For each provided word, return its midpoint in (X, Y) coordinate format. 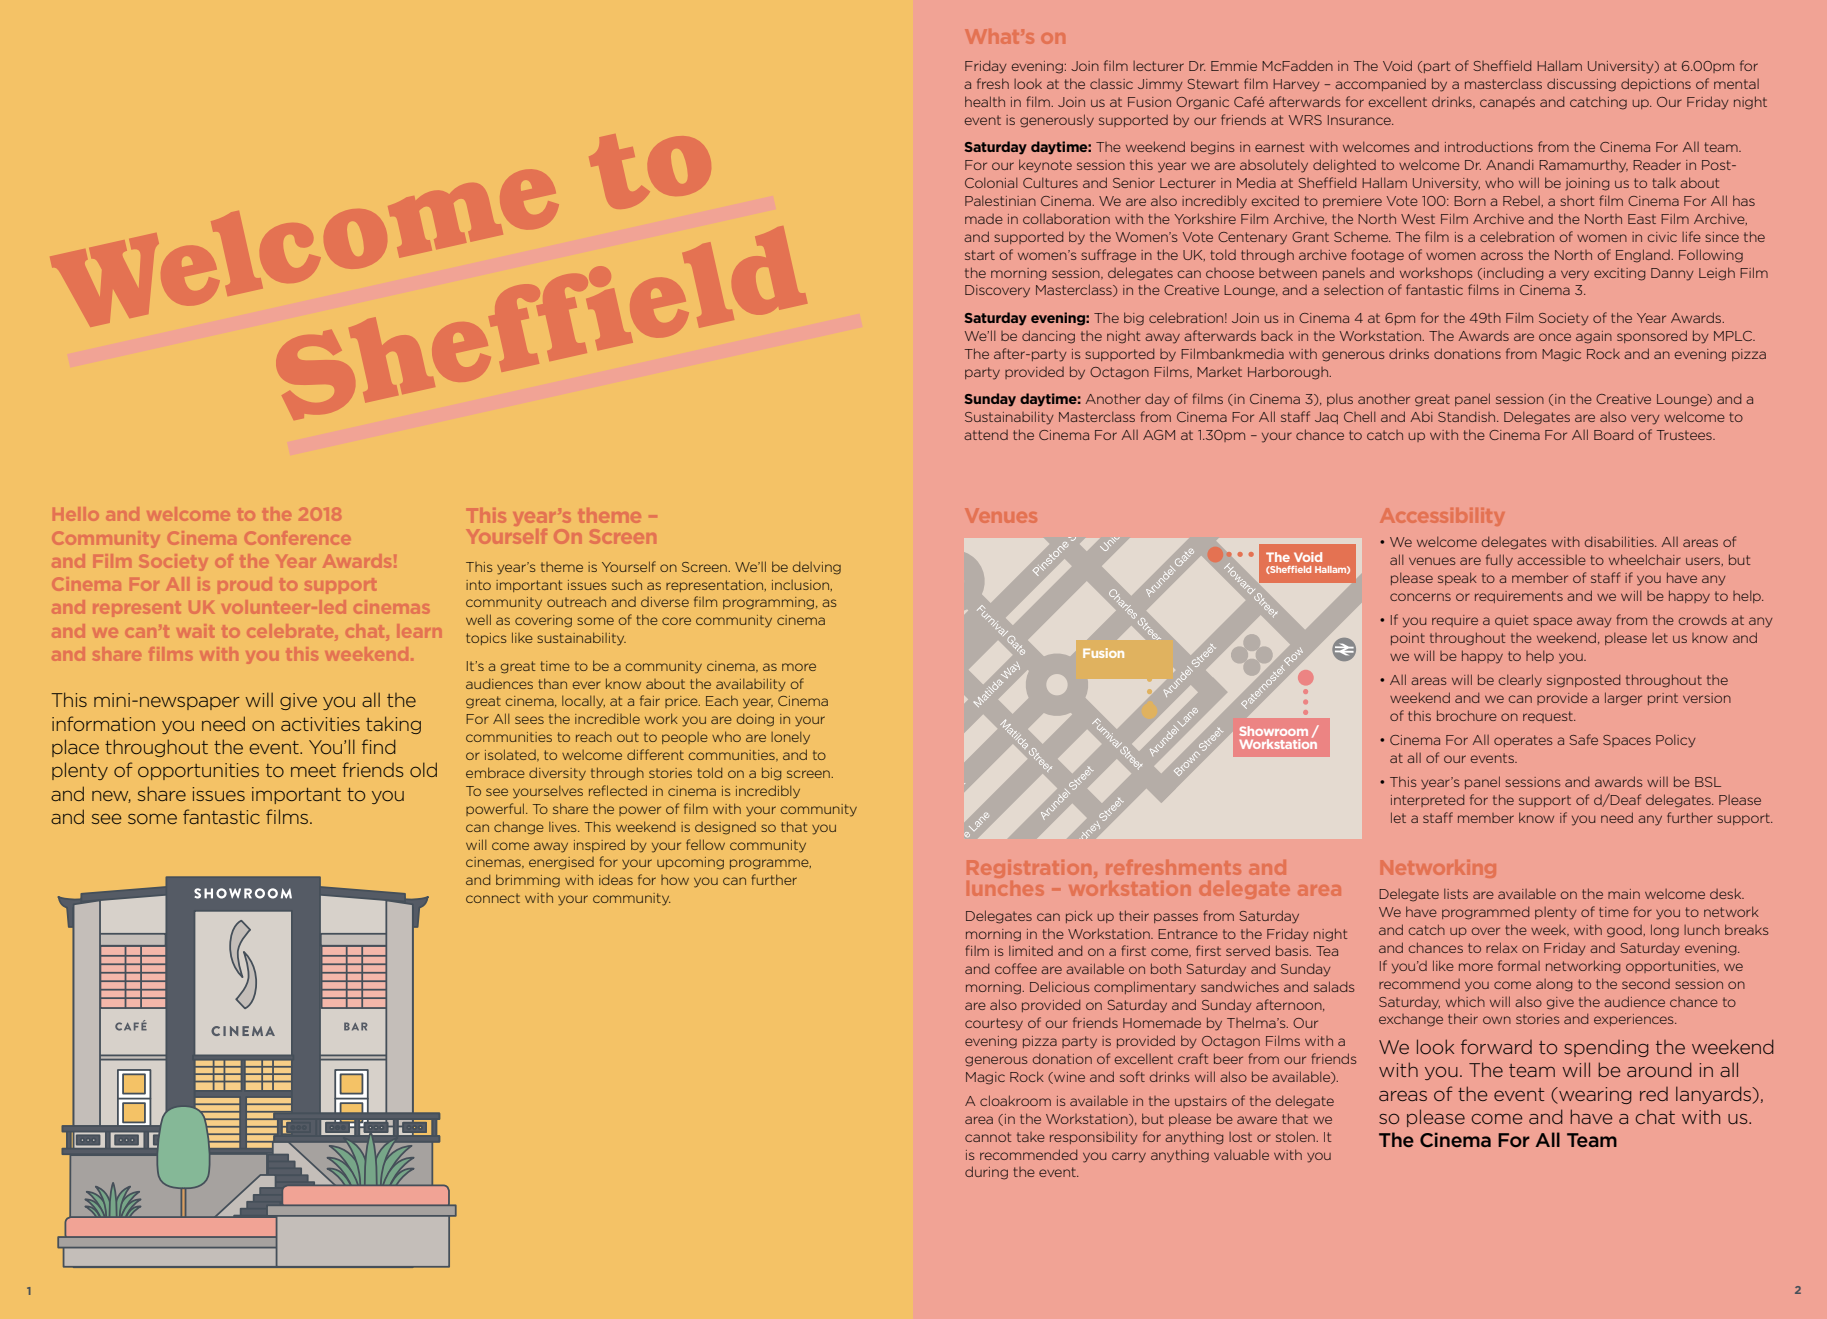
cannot (988, 1137)
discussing (1581, 85)
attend (986, 435)
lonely (790, 738)
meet (313, 770)
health (985, 101)
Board (1613, 435)
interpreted (1427, 801)
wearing (1594, 1095)
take (1031, 1137)
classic (1111, 84)
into (478, 585)
